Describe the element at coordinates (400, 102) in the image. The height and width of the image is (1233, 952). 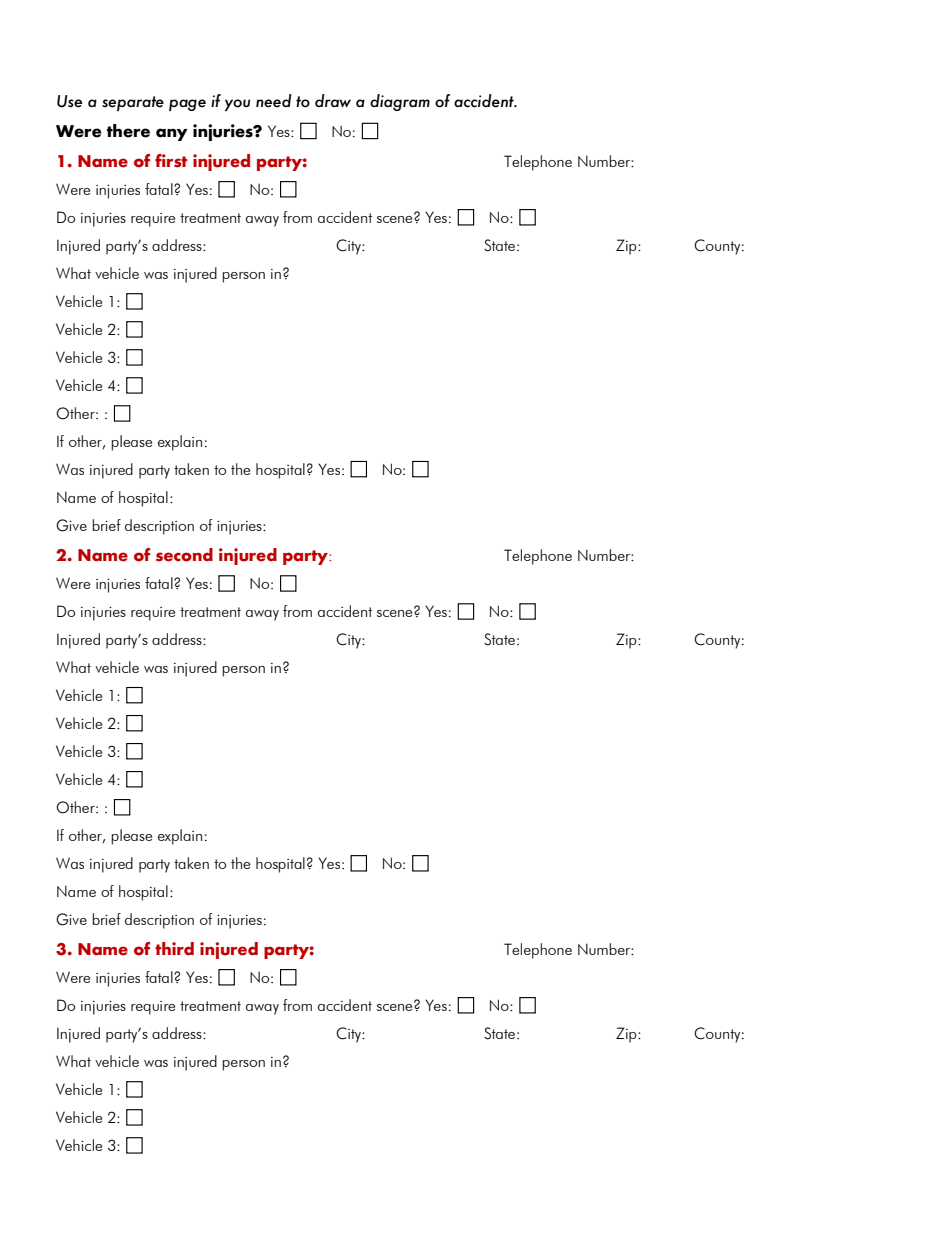
I see `diagram` at that location.
